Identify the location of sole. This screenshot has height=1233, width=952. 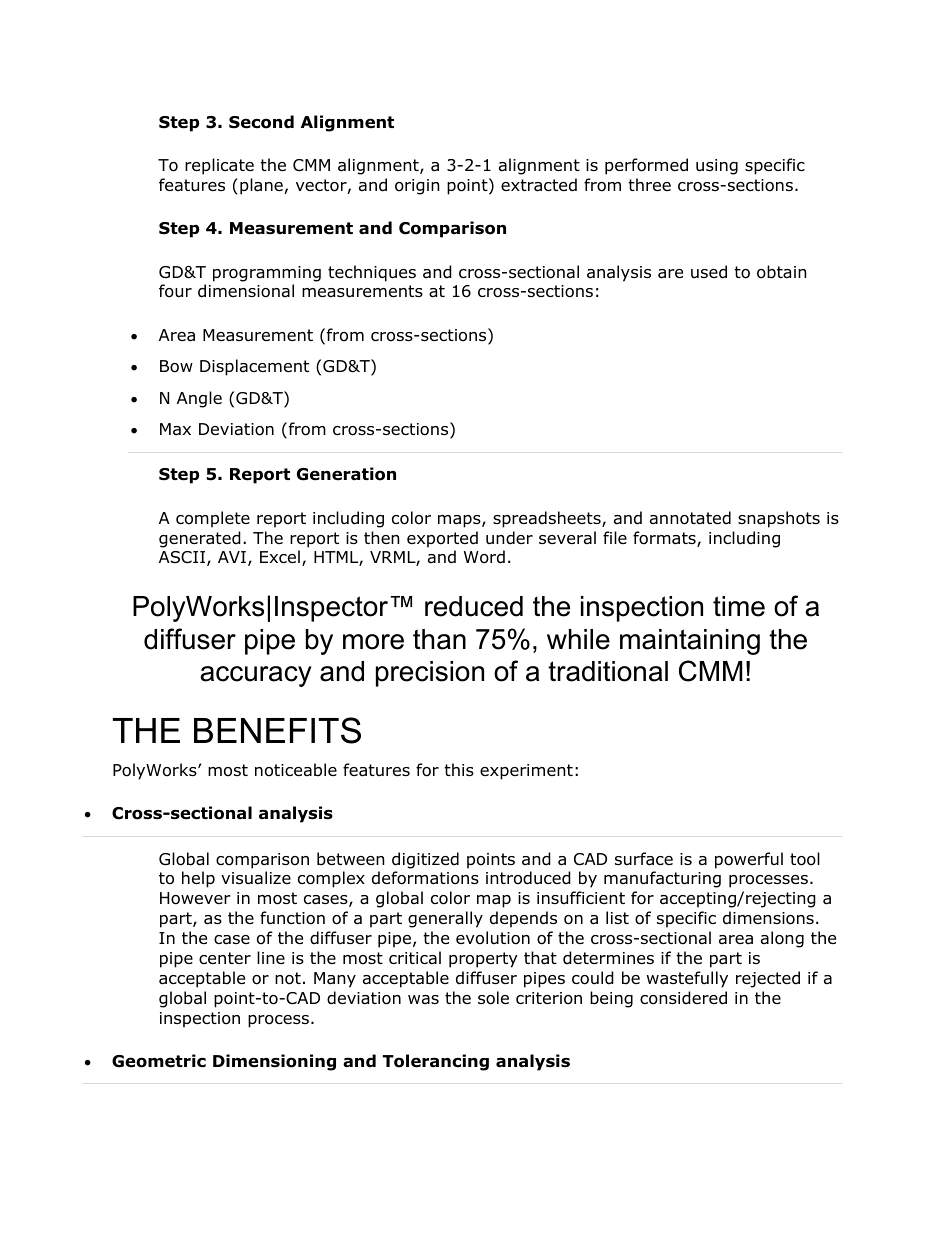
(493, 998).
